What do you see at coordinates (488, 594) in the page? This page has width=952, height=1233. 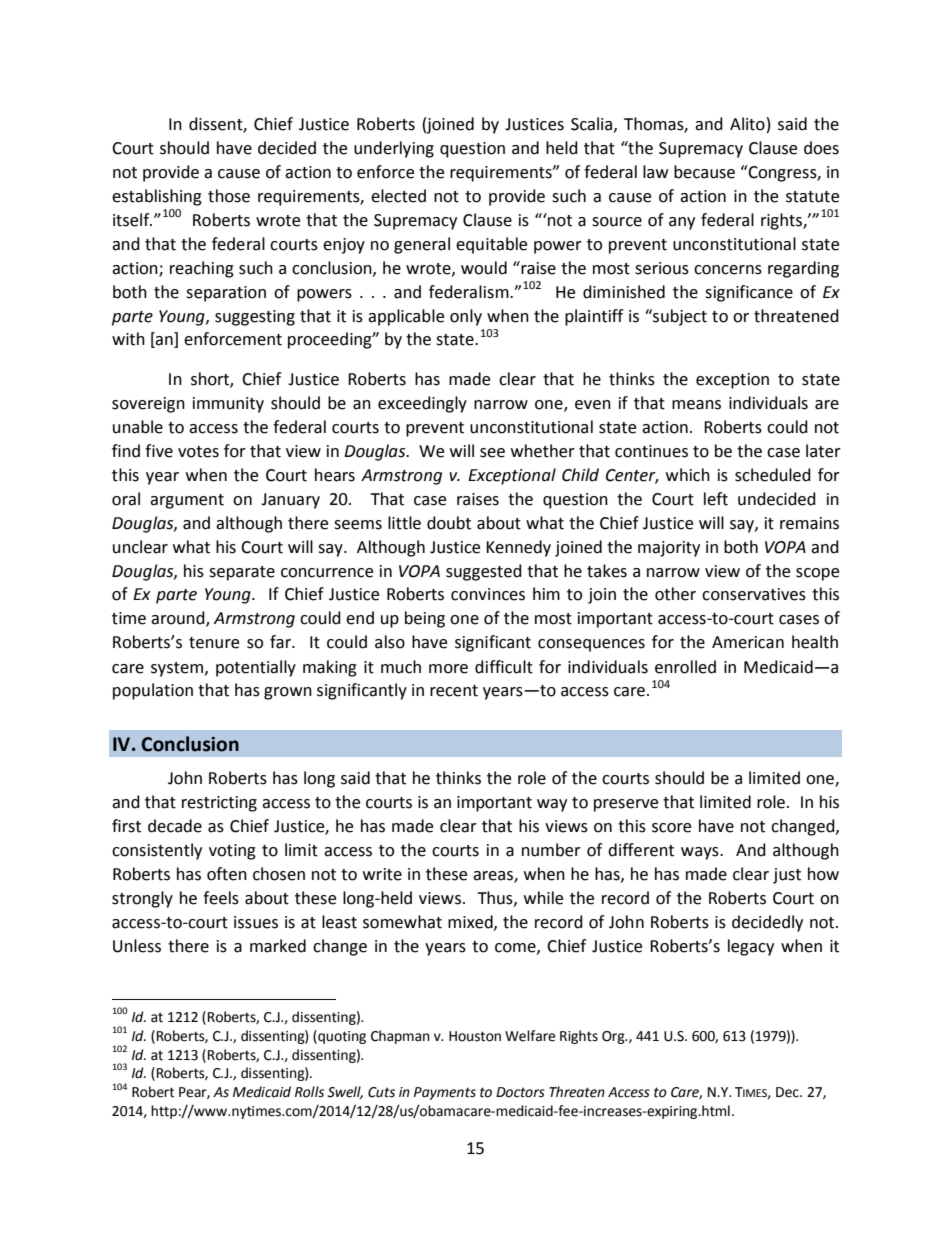 I see `convinces` at bounding box center [488, 594].
